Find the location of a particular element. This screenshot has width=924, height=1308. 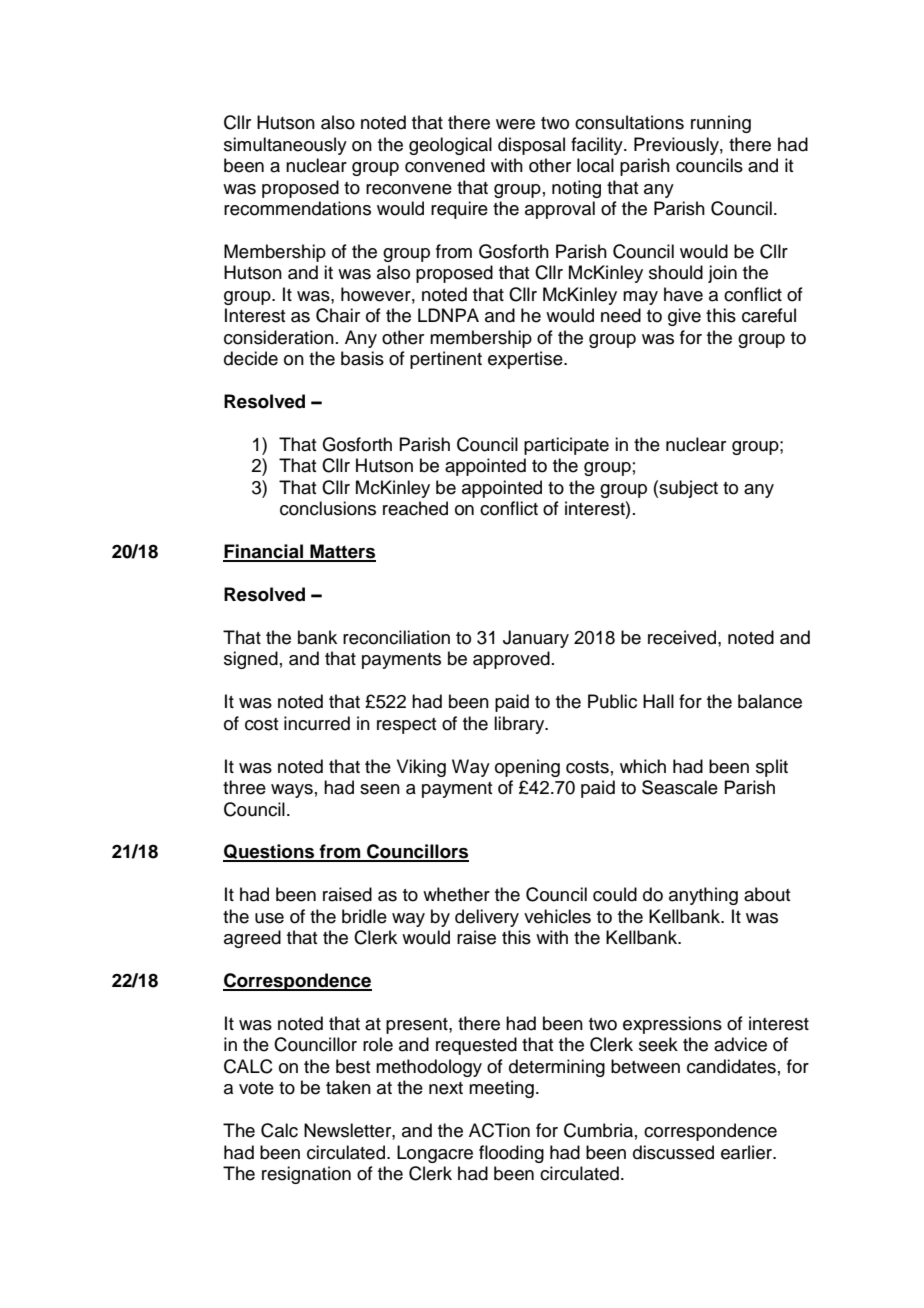

received is located at coordinates (682, 637).
